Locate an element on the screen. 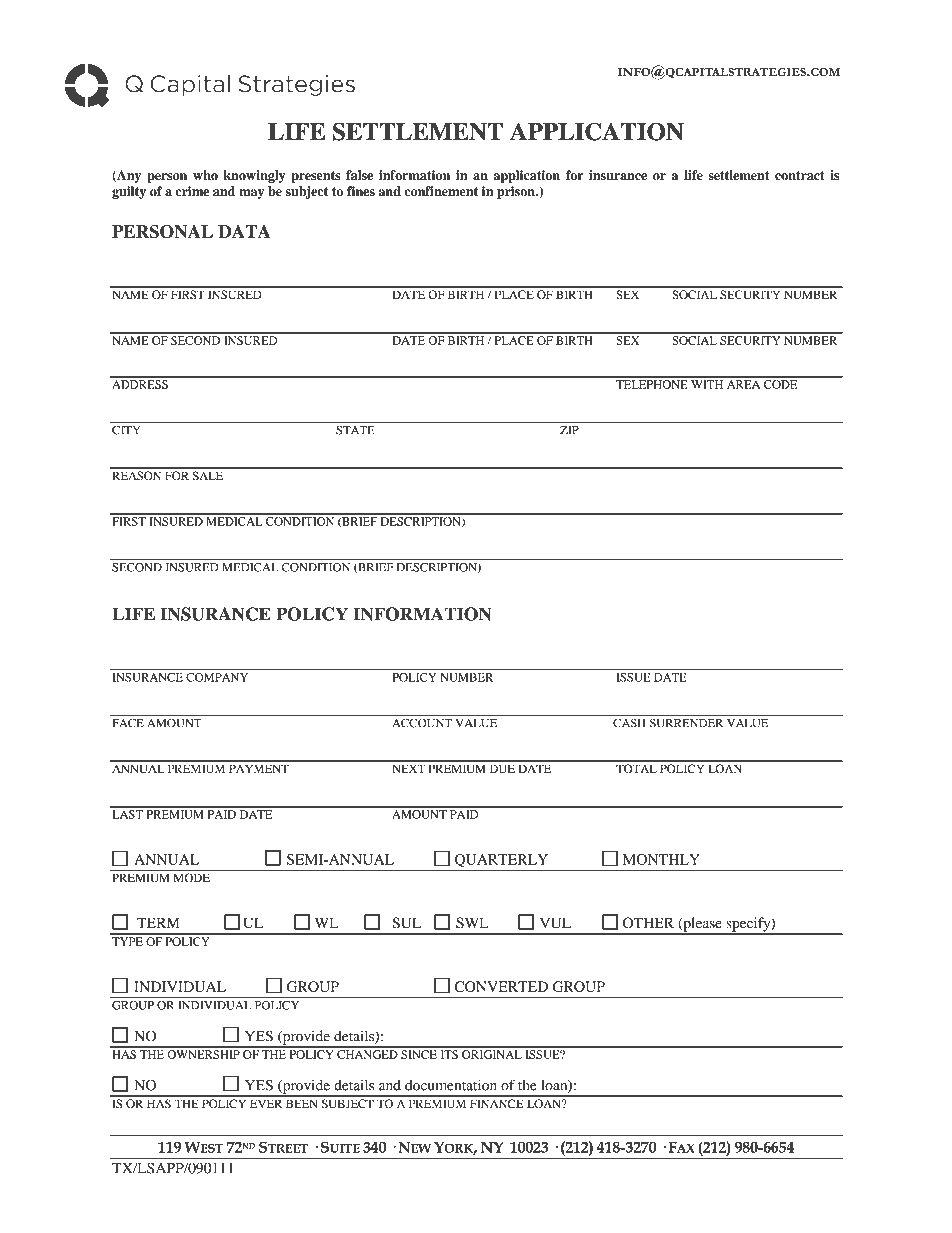 This screenshot has width=952, height=1233. contract is located at coordinates (800, 175).
